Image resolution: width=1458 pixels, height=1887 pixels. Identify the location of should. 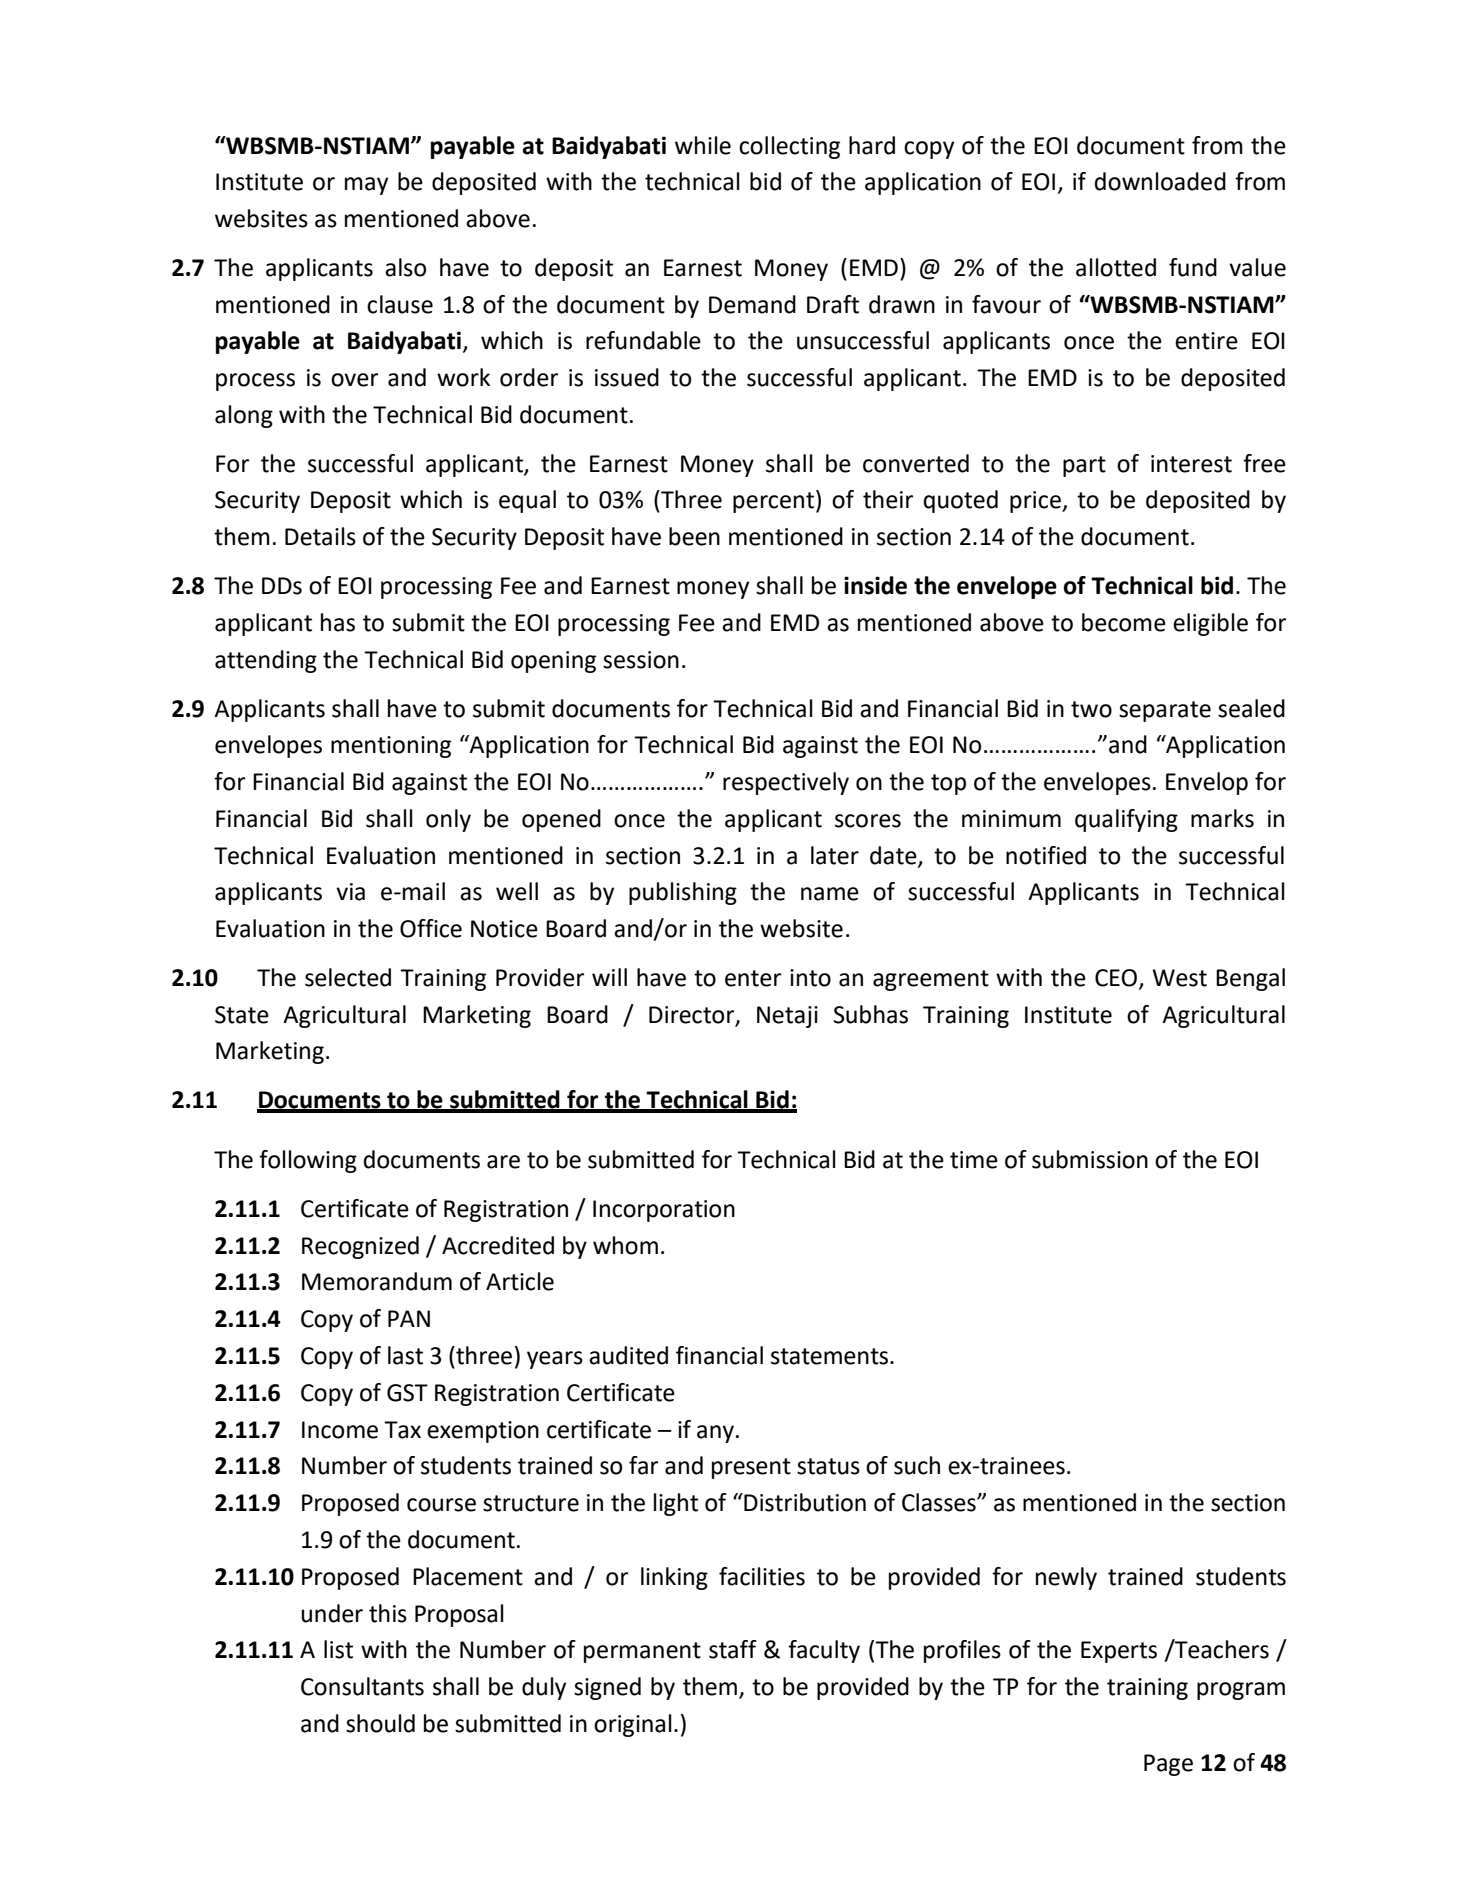
(380, 1723).
